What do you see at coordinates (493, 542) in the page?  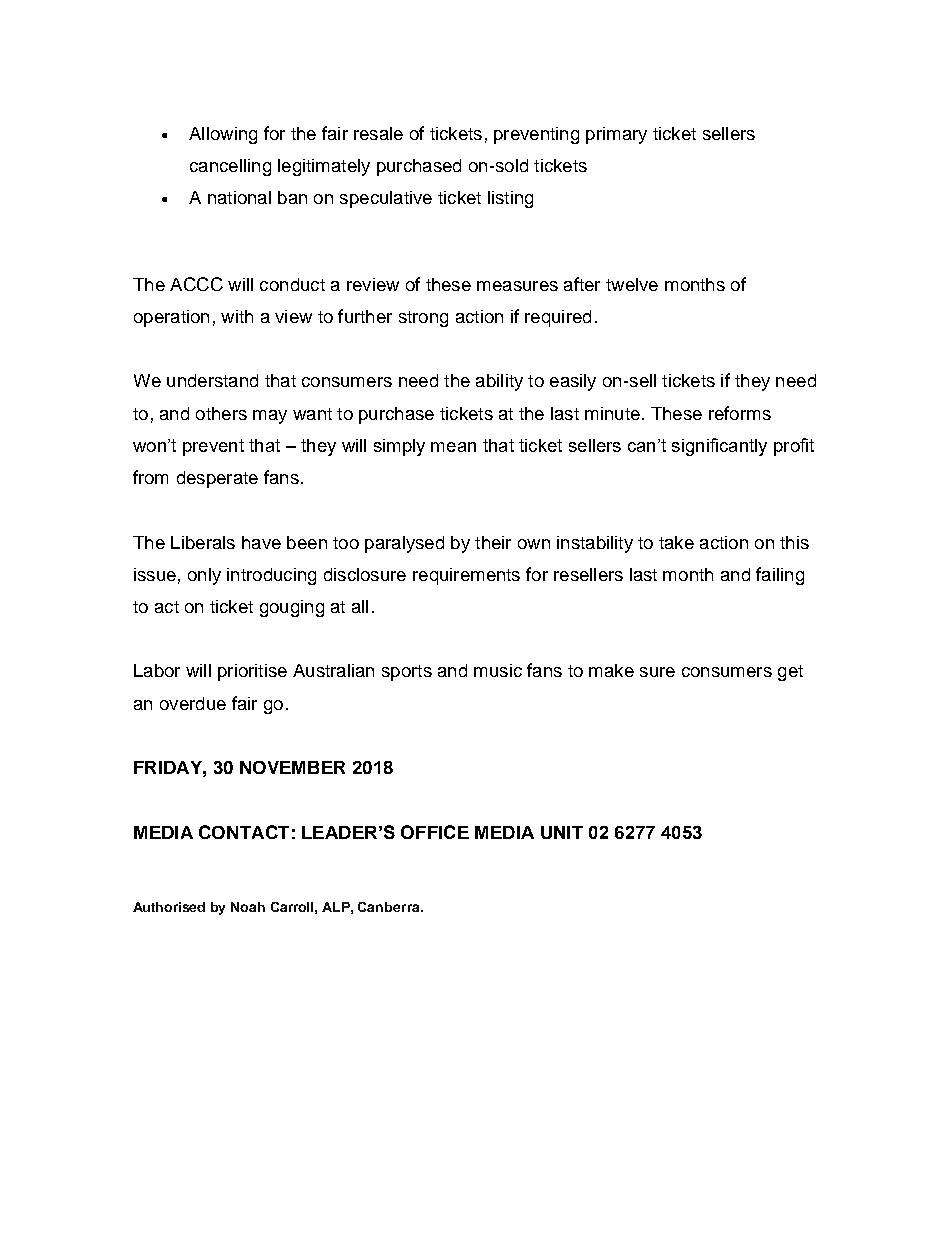 I see `their` at bounding box center [493, 542].
